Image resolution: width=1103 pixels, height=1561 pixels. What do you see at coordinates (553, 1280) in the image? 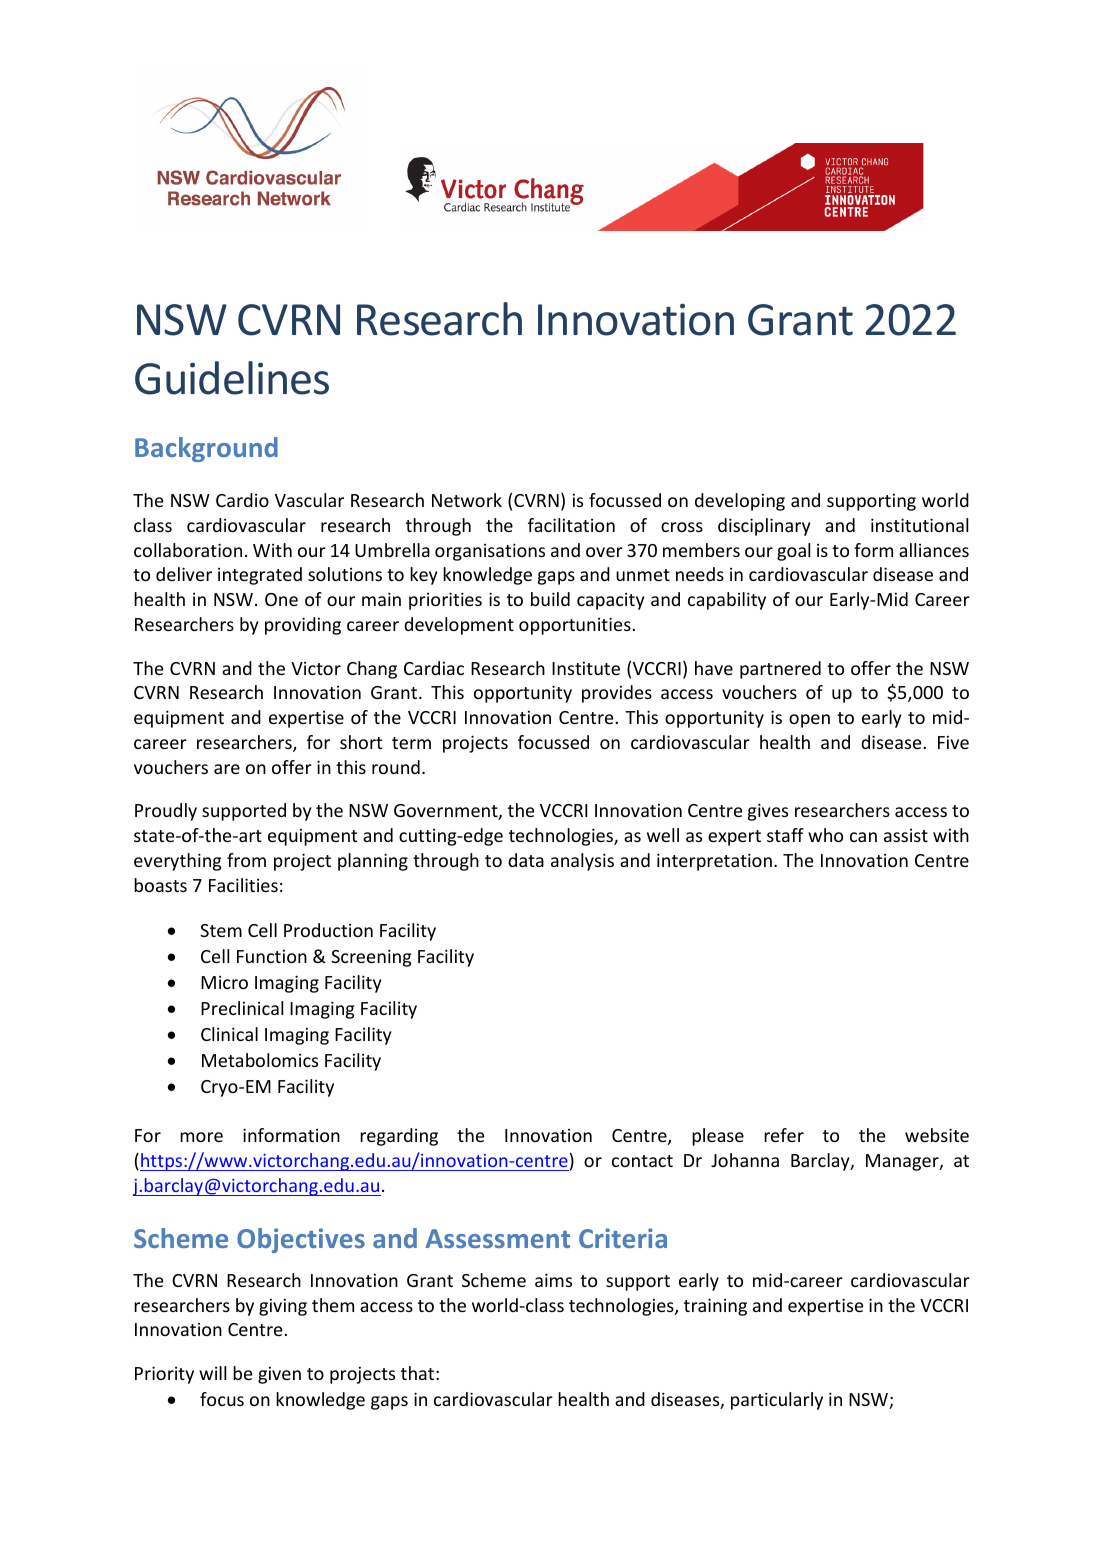
I see `aims` at bounding box center [553, 1280].
